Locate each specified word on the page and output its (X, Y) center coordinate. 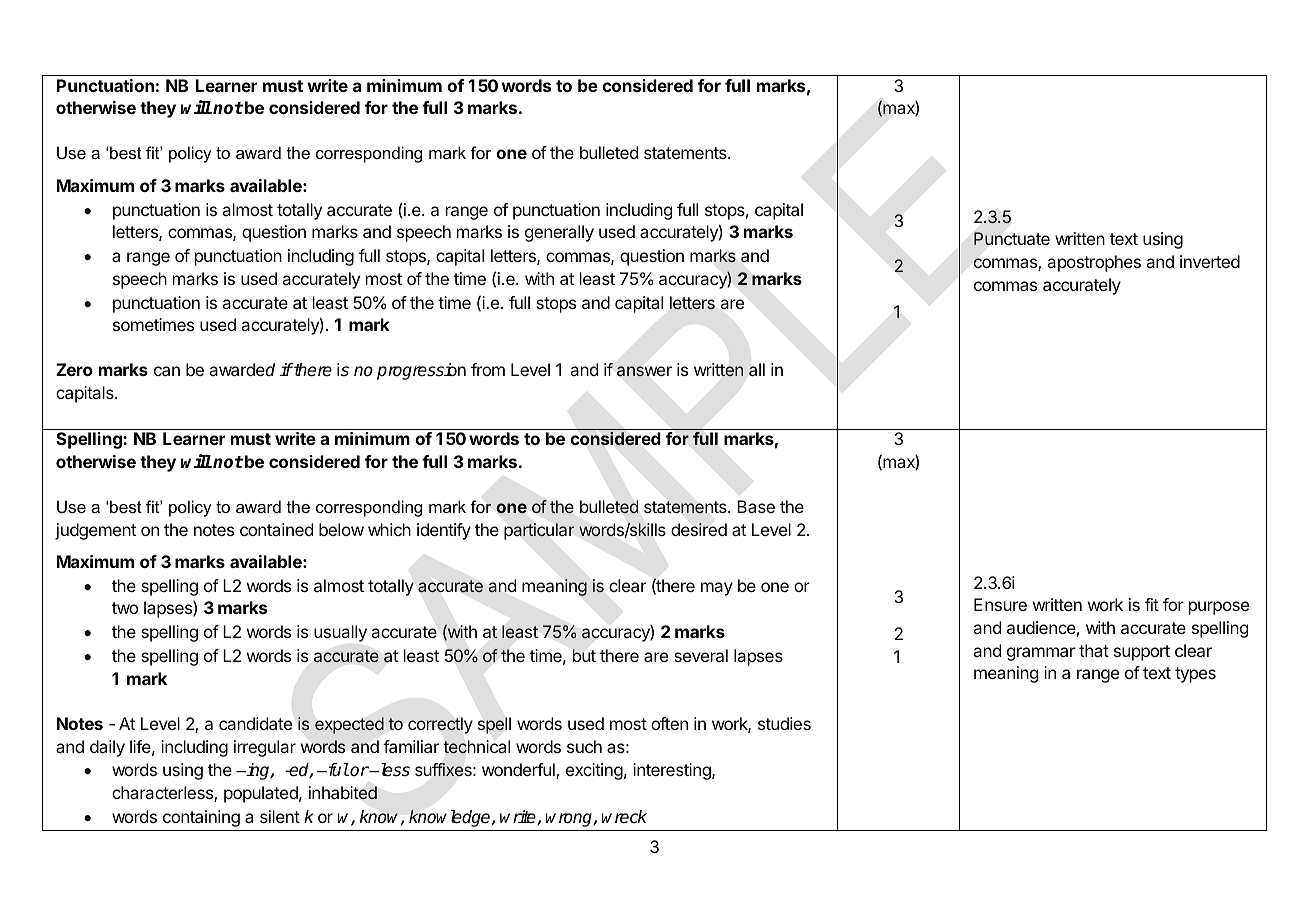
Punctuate (1012, 238)
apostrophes (1094, 263)
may (717, 589)
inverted (1210, 261)
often (669, 723)
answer (644, 371)
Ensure (1000, 604)
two (125, 608)
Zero (74, 369)
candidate (255, 723)
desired (699, 529)
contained (276, 529)
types (1195, 675)
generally (559, 233)
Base (756, 506)
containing (201, 818)
